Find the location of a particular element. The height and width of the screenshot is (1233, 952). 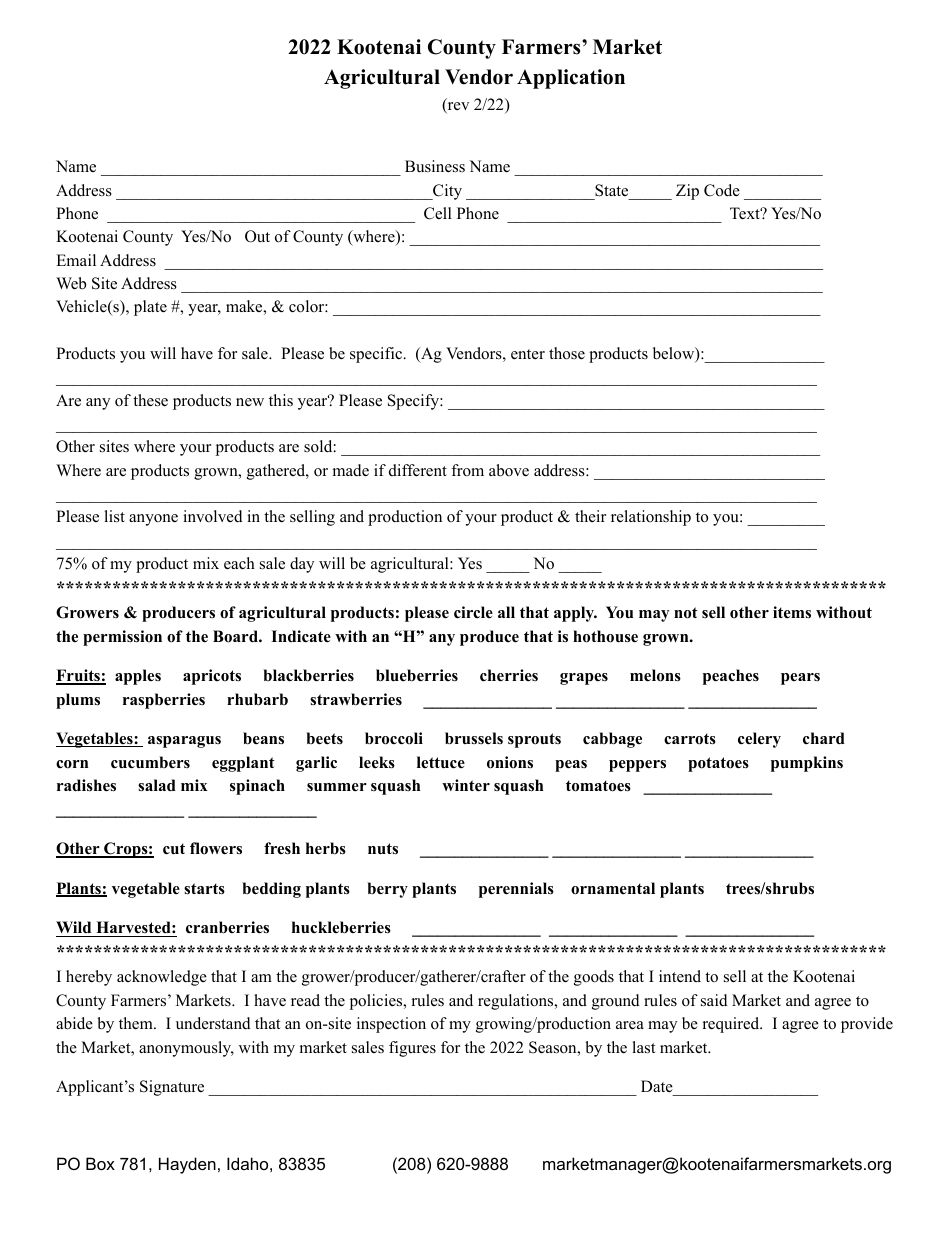

permission is located at coordinates (122, 638).
